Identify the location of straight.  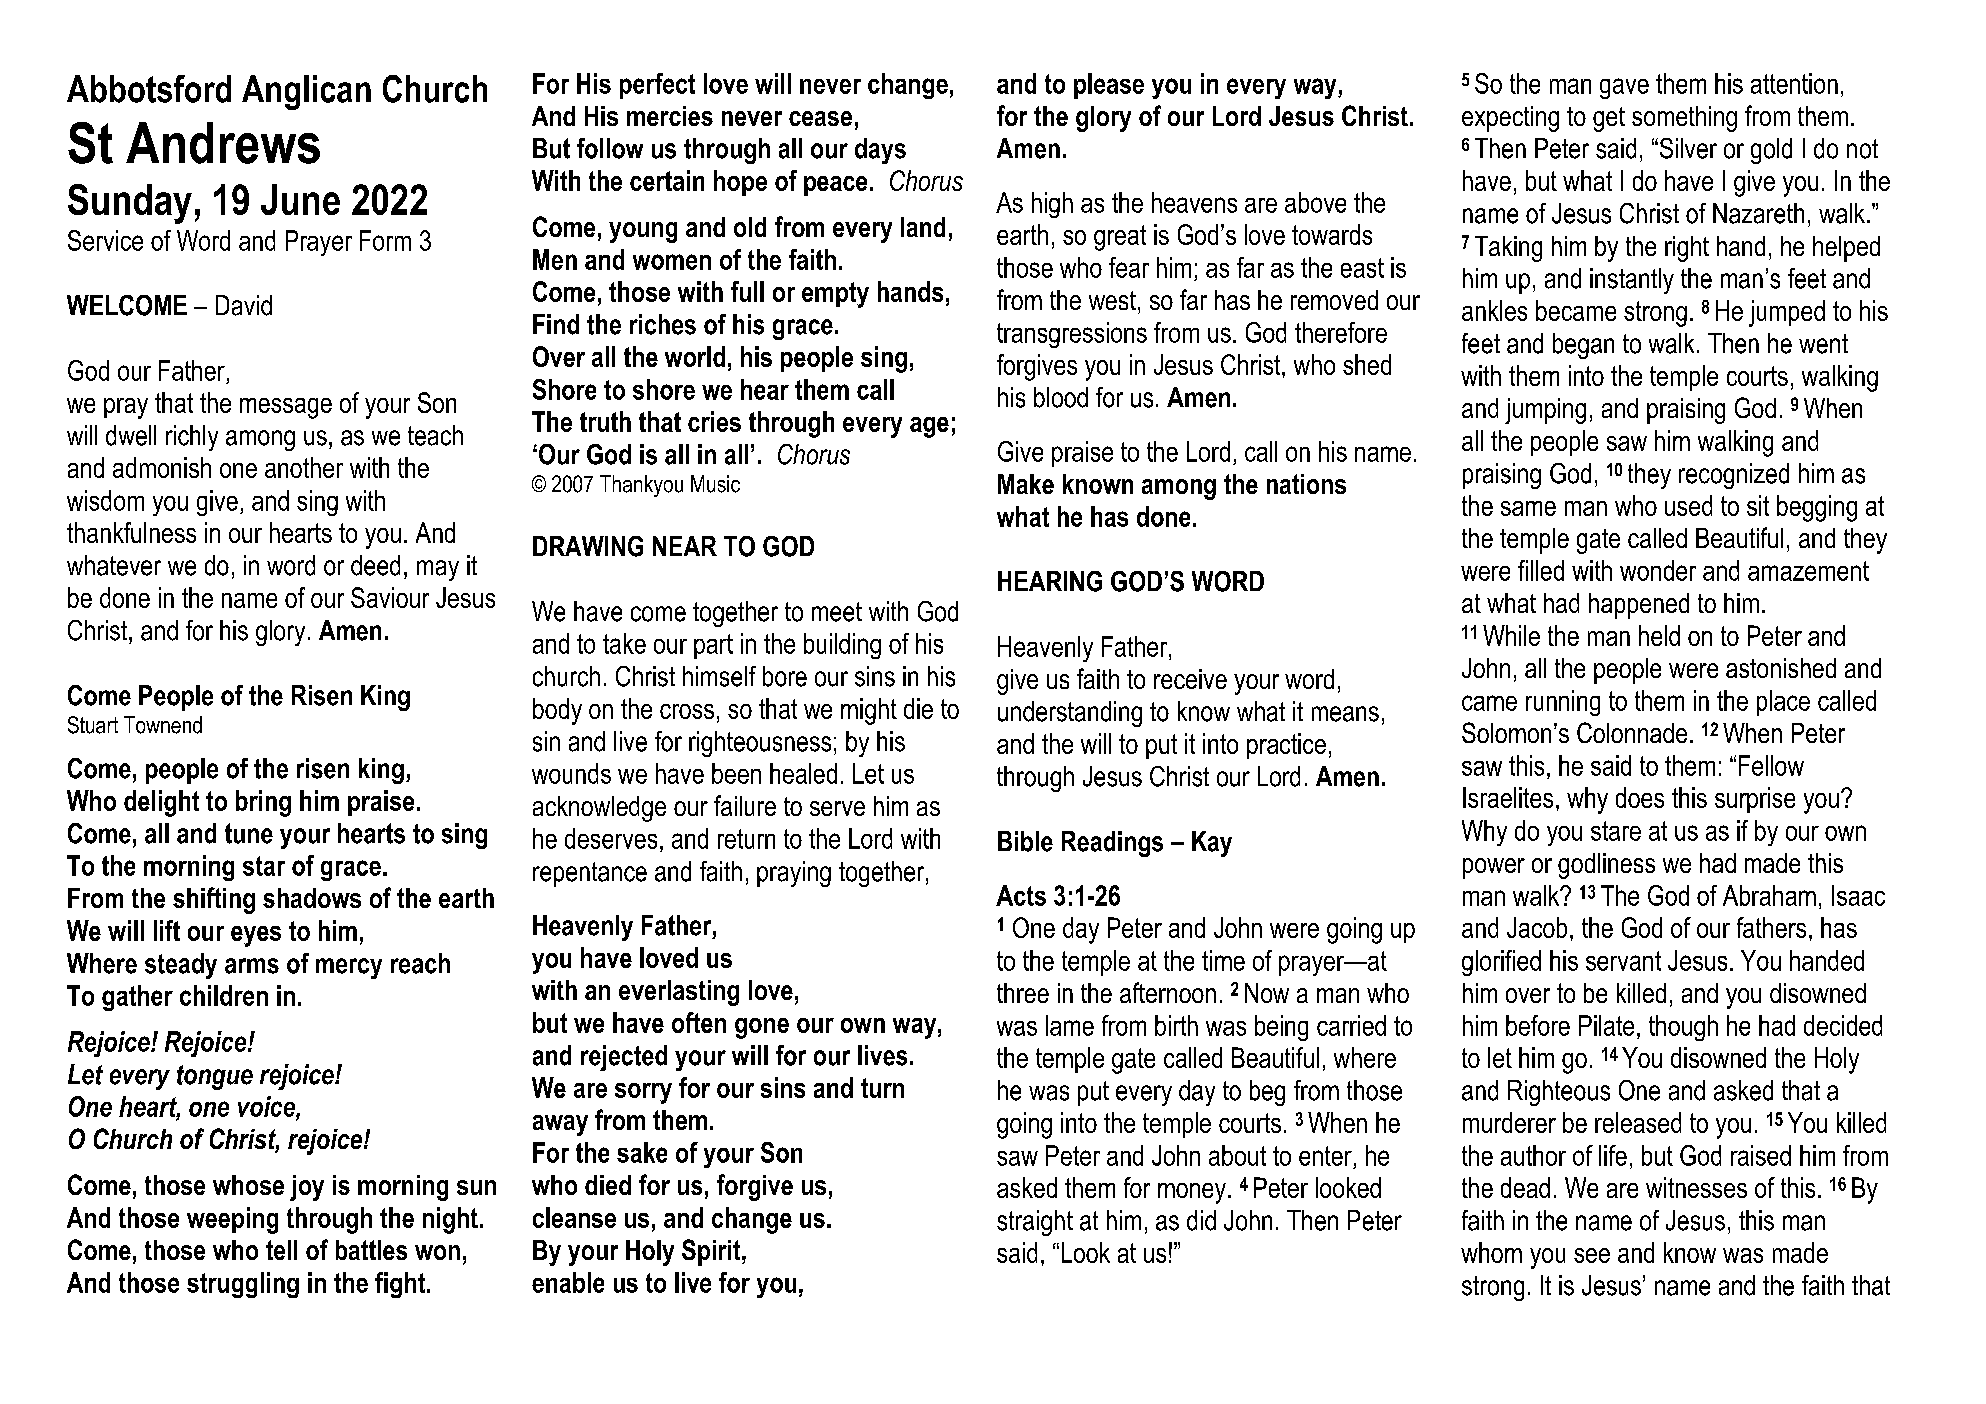
(1035, 1223).
